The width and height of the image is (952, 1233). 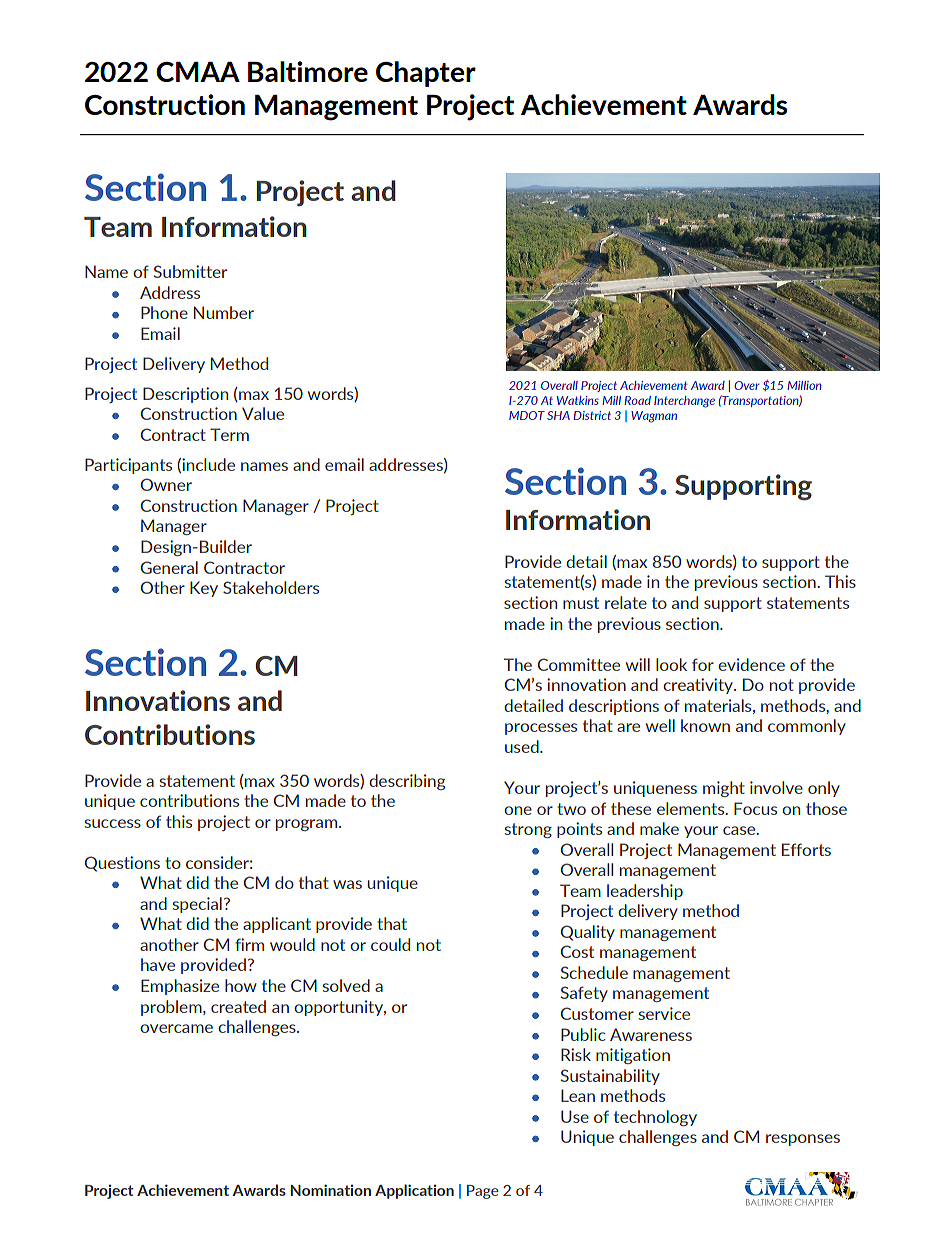 What do you see at coordinates (229, 434) in the image?
I see `Term` at bounding box center [229, 434].
